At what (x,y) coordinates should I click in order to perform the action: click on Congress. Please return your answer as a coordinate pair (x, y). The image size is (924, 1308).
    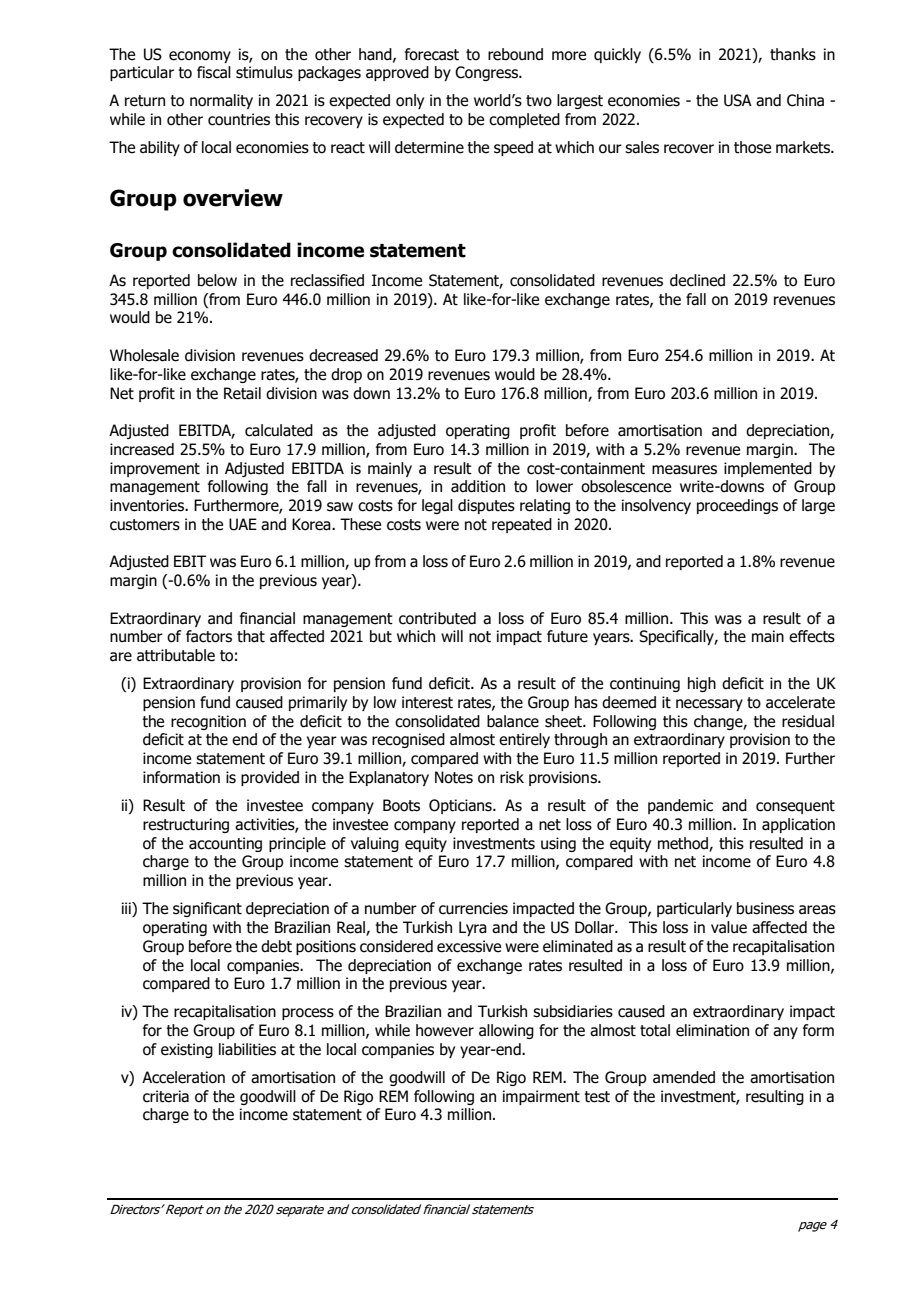
    Looking at the image, I should click on (487, 73).
